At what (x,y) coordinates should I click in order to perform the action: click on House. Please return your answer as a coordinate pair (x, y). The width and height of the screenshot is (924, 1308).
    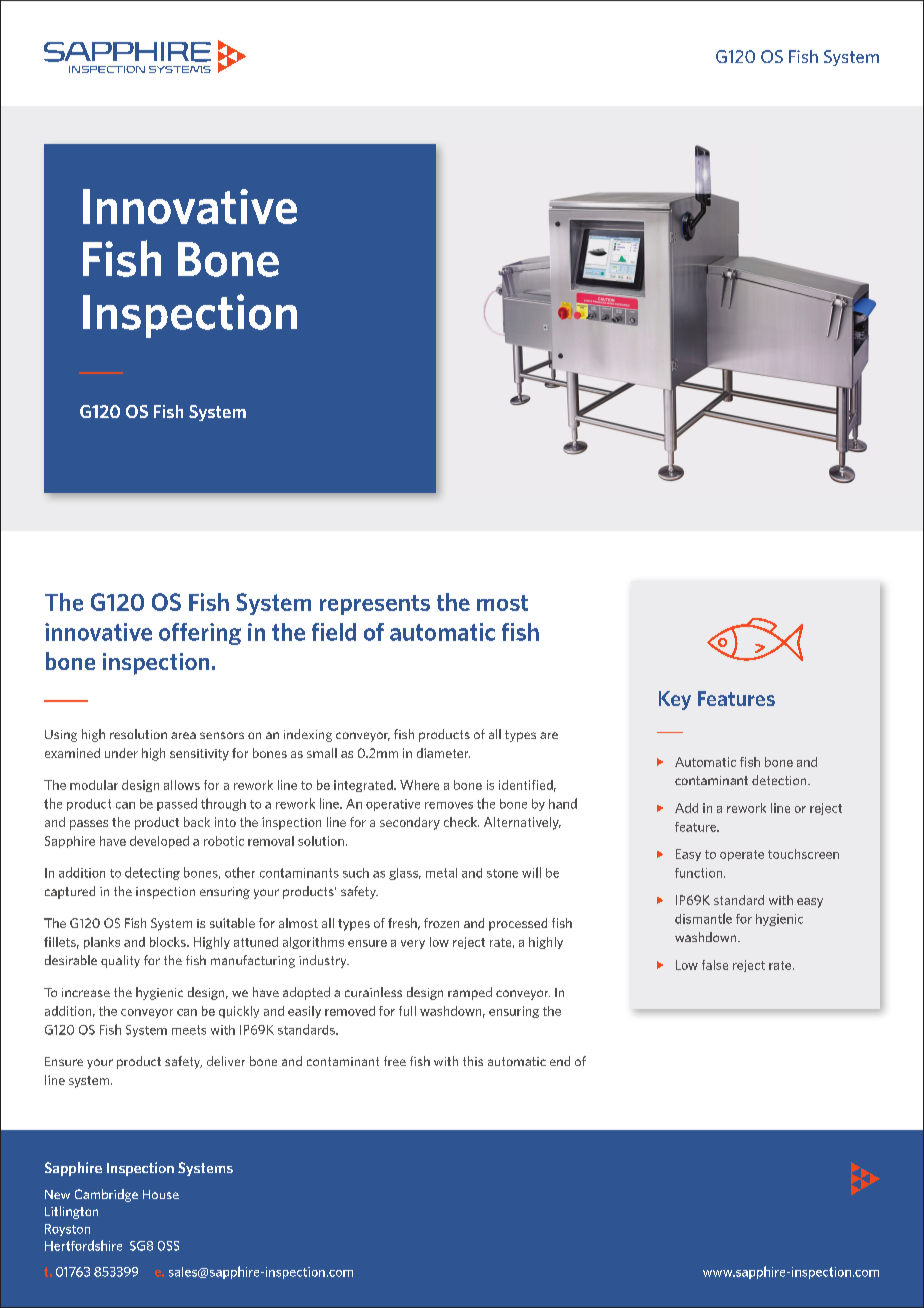
    Looking at the image, I should click on (161, 1194).
